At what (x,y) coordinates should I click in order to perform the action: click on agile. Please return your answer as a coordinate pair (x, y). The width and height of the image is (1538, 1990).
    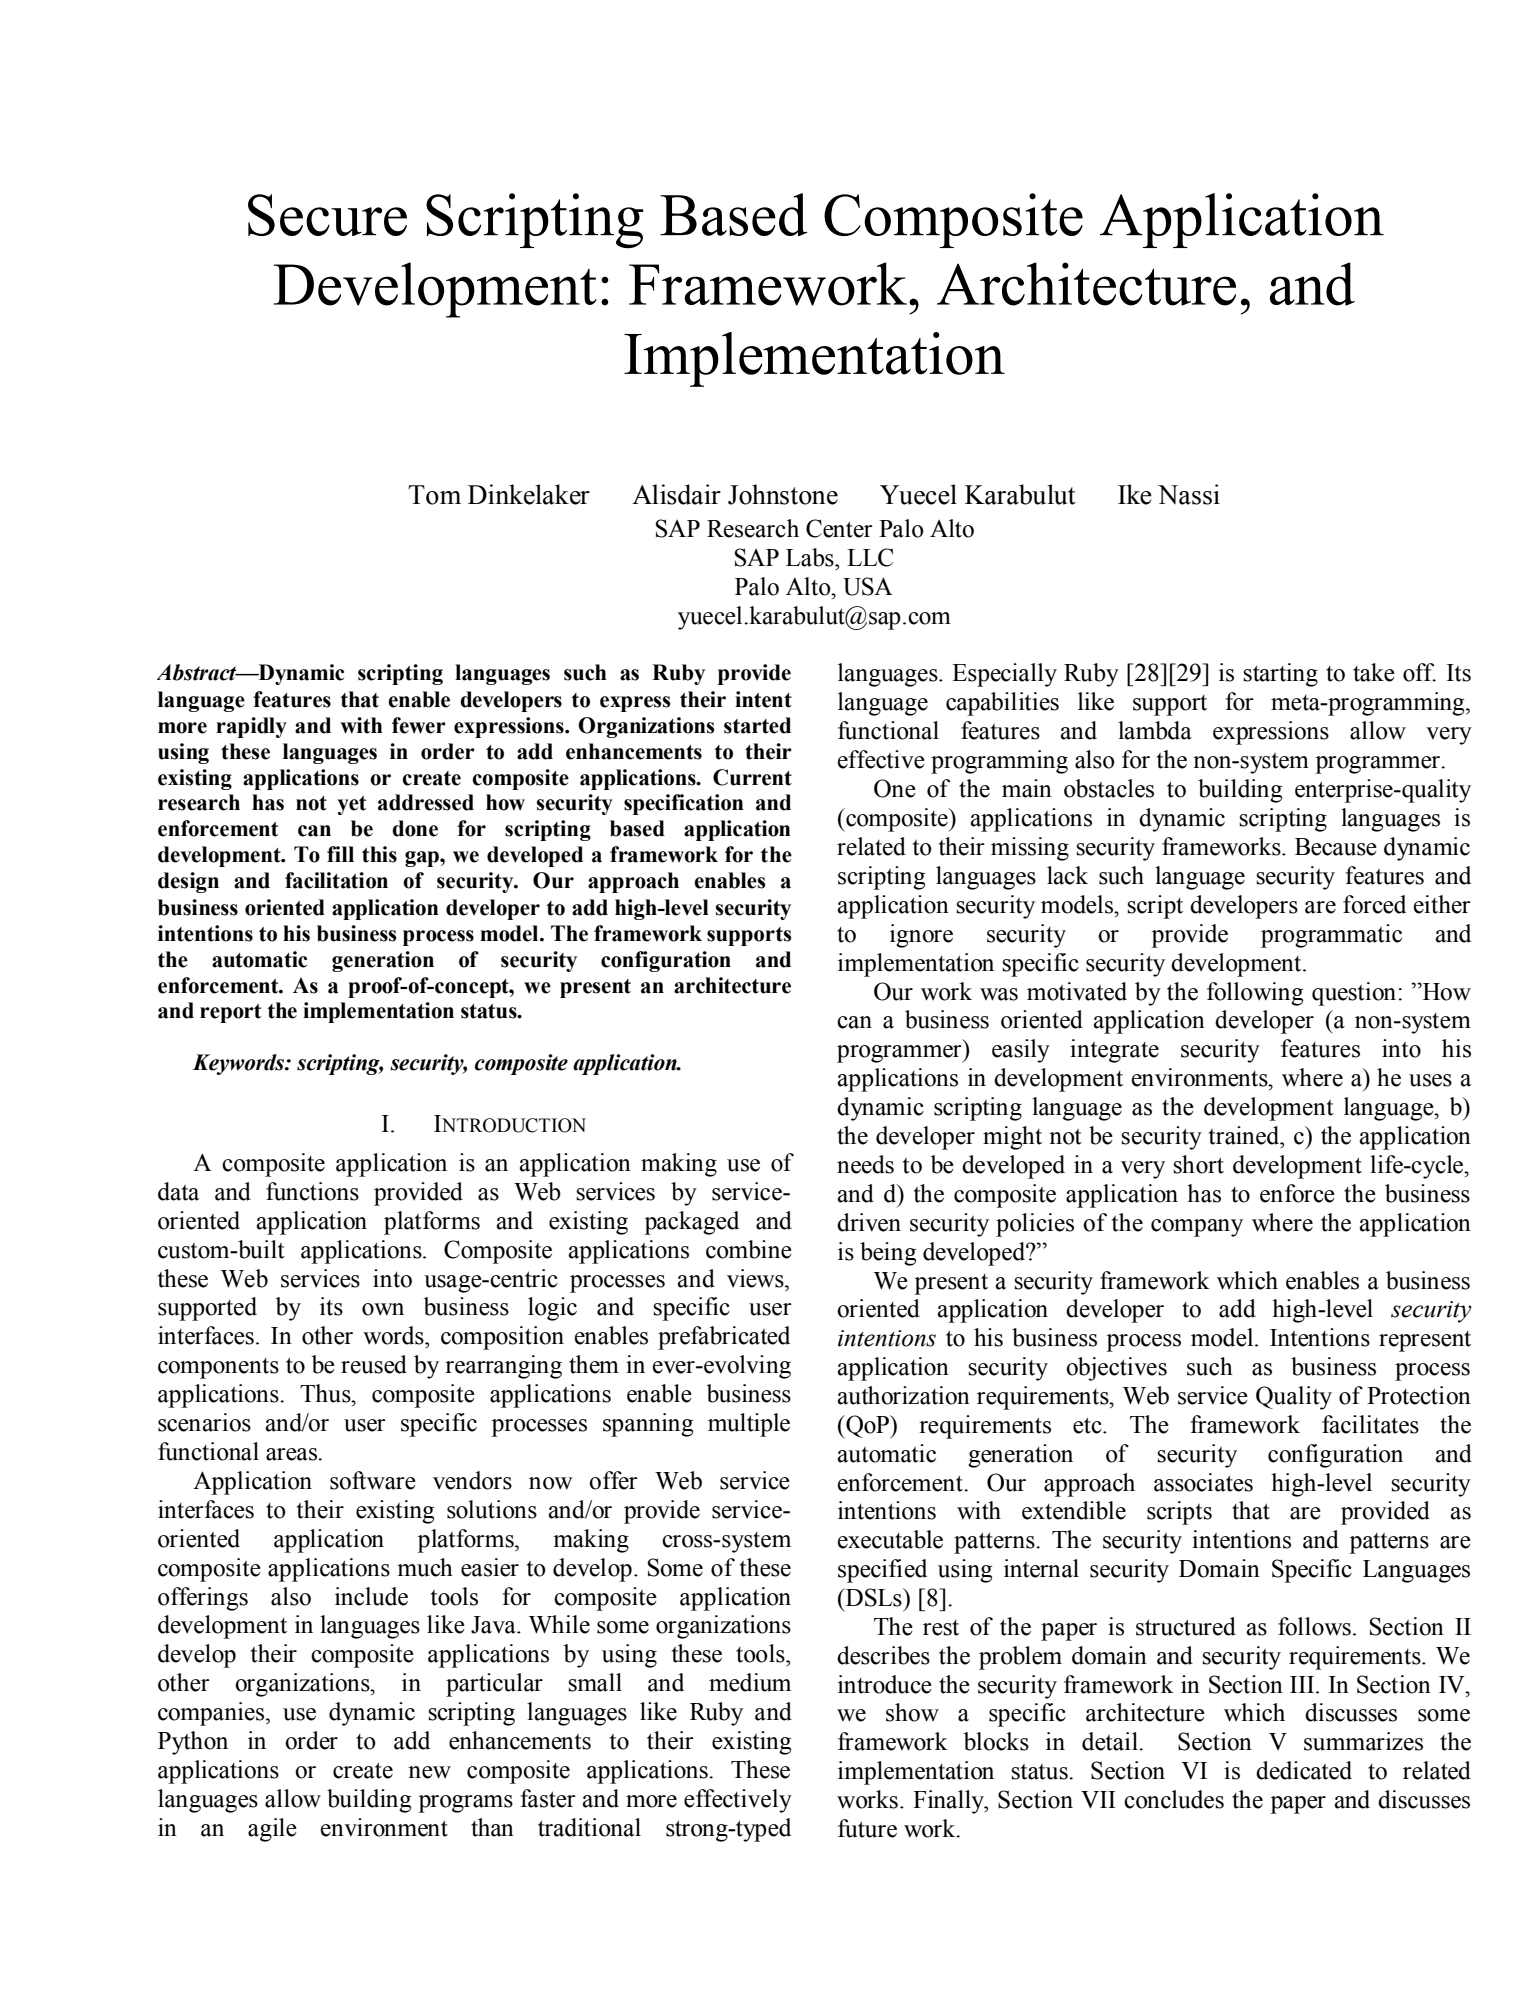
    Looking at the image, I should click on (272, 1830).
